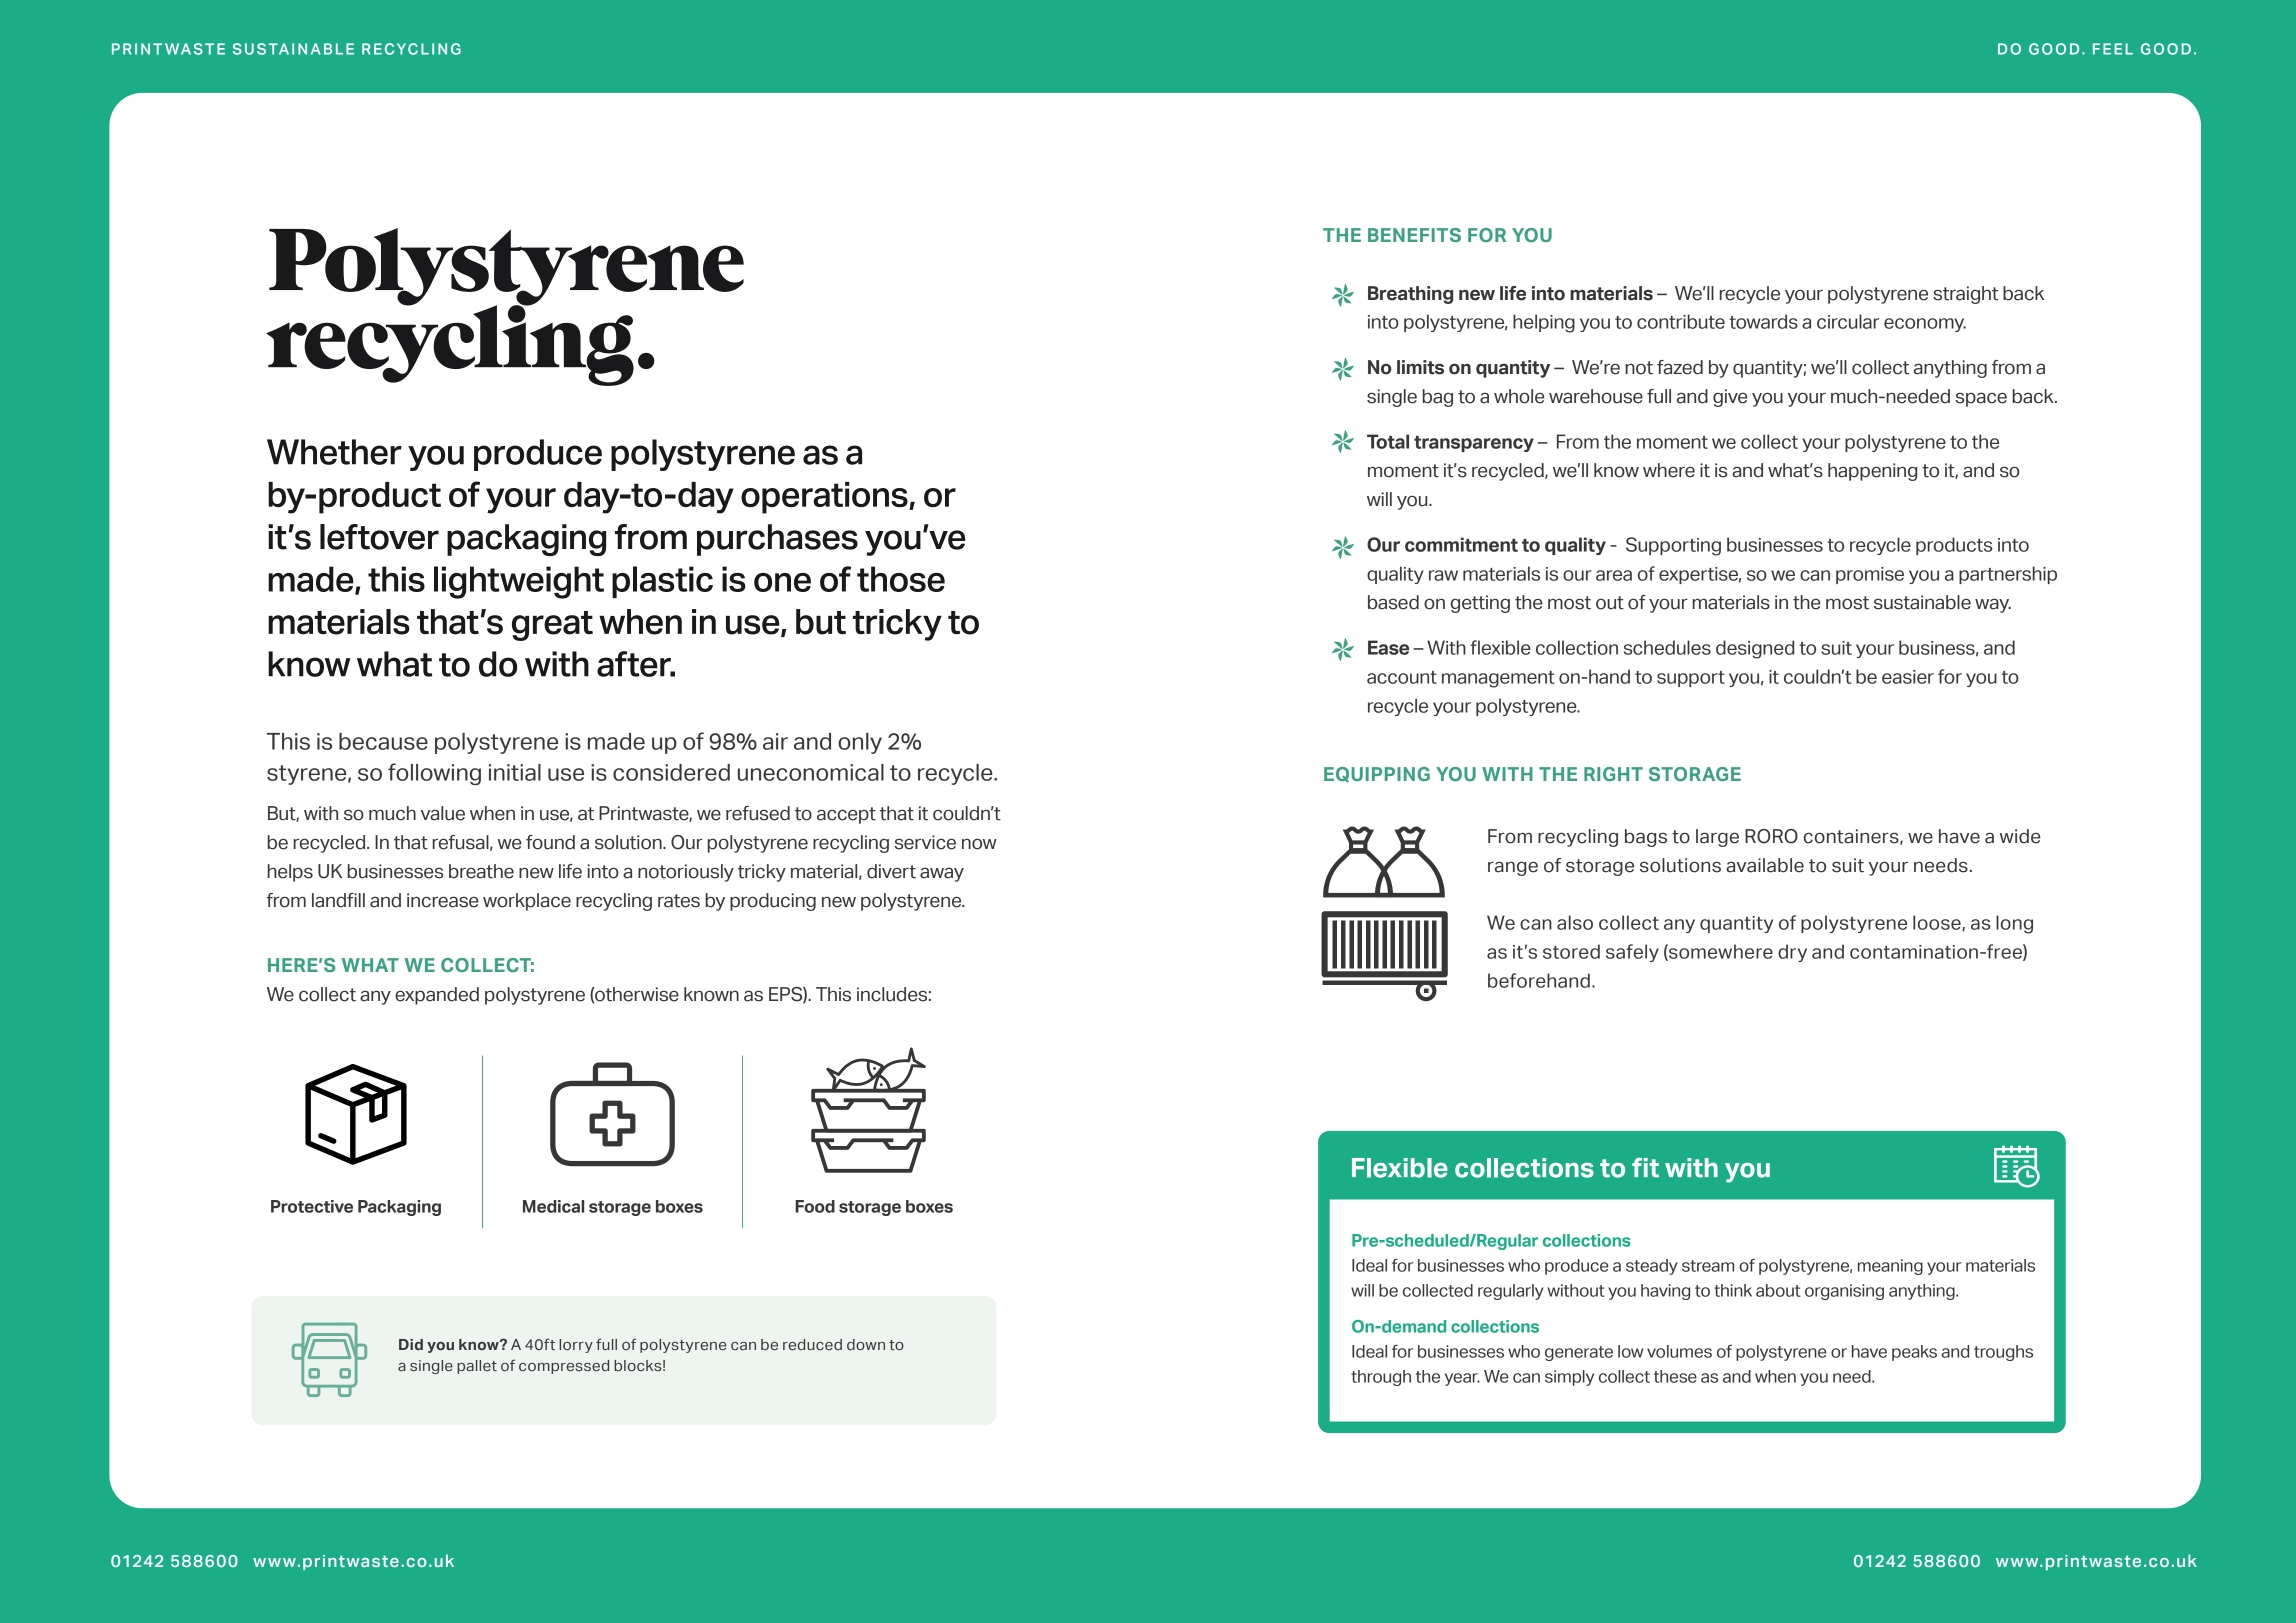 This page has width=2296, height=1623. I want to click on Breathing, so click(1410, 295).
